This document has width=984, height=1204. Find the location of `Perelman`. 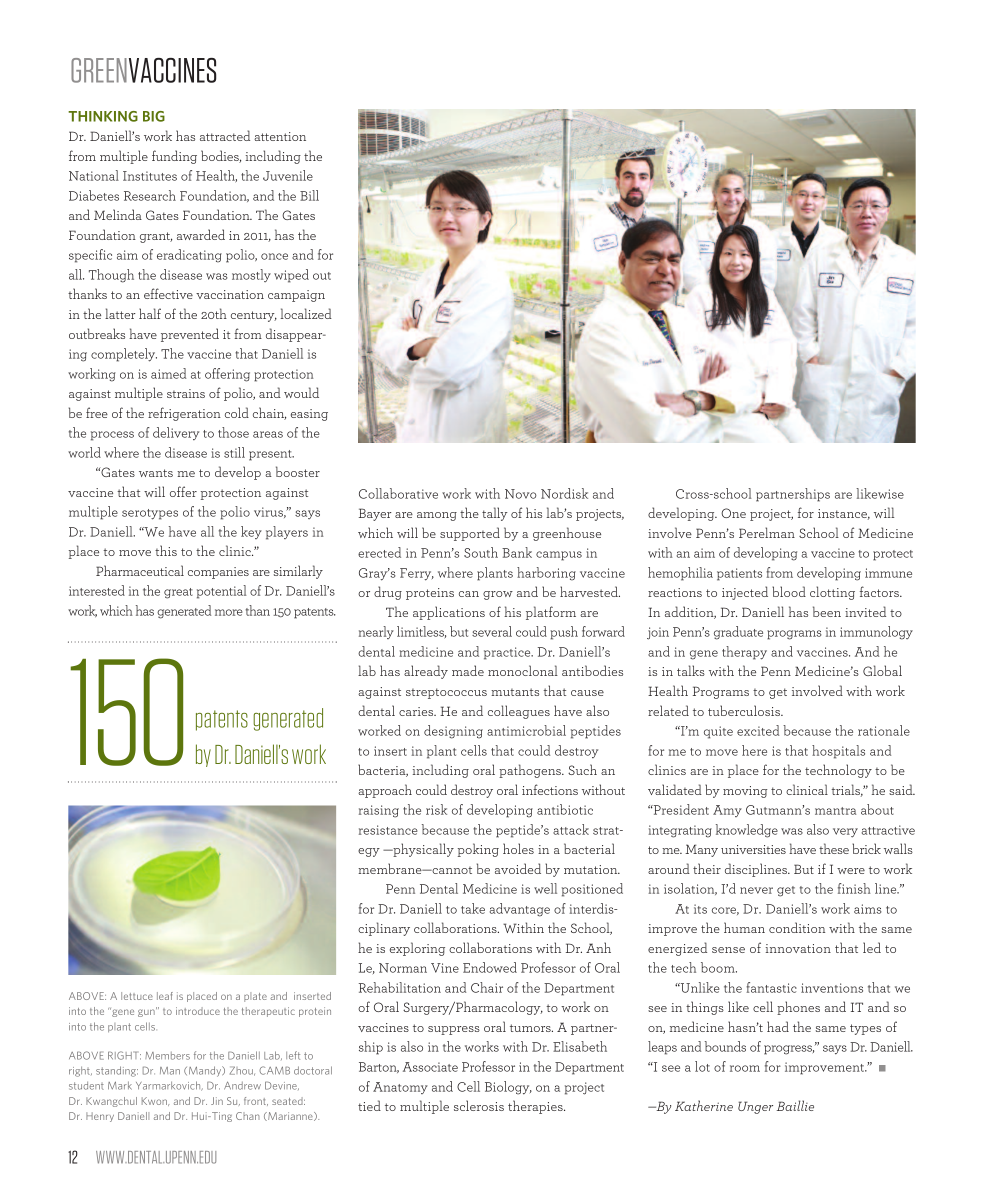

Perelman is located at coordinates (767, 532).
